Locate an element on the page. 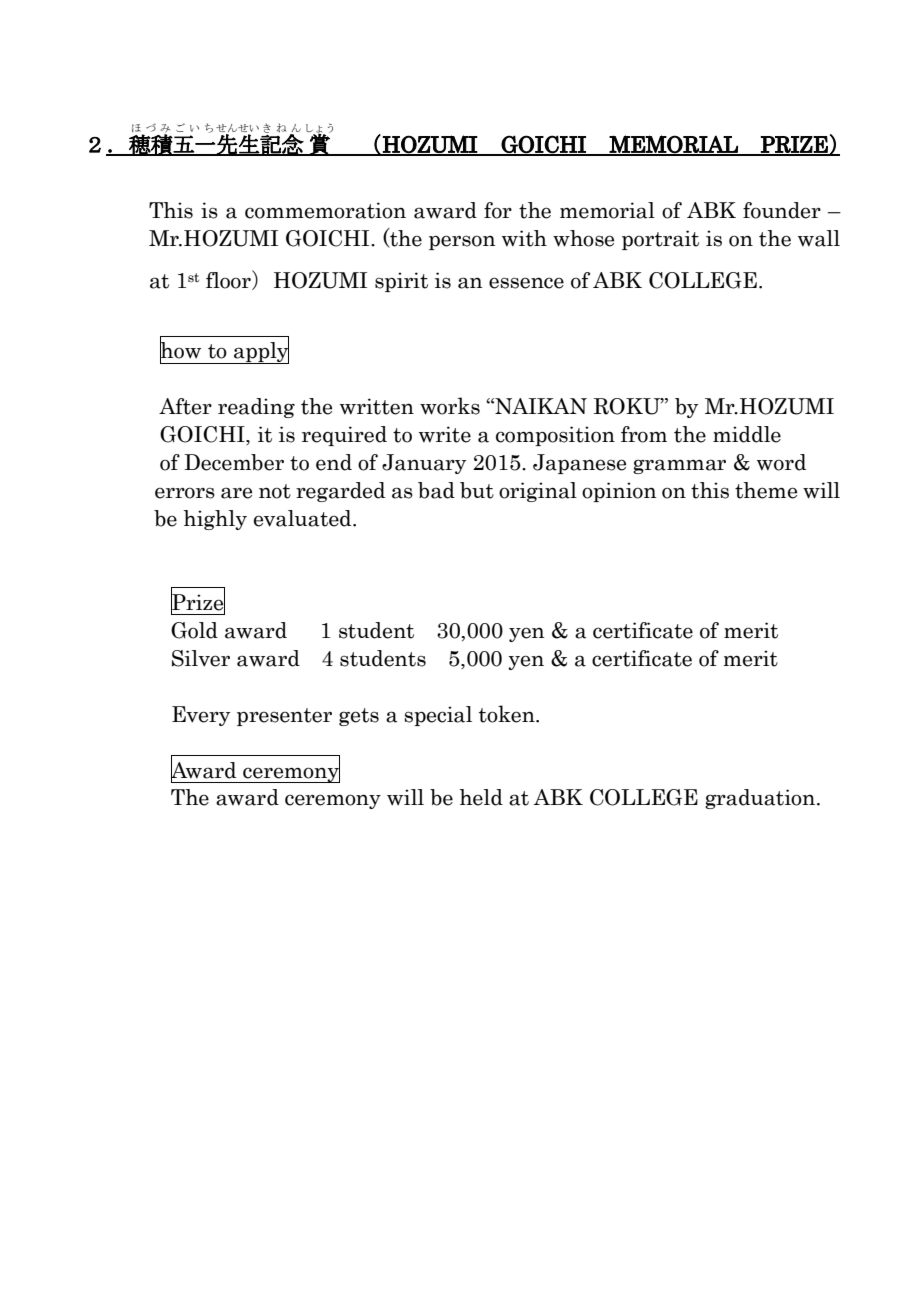 The image size is (924, 1308). but is located at coordinates (477, 490).
